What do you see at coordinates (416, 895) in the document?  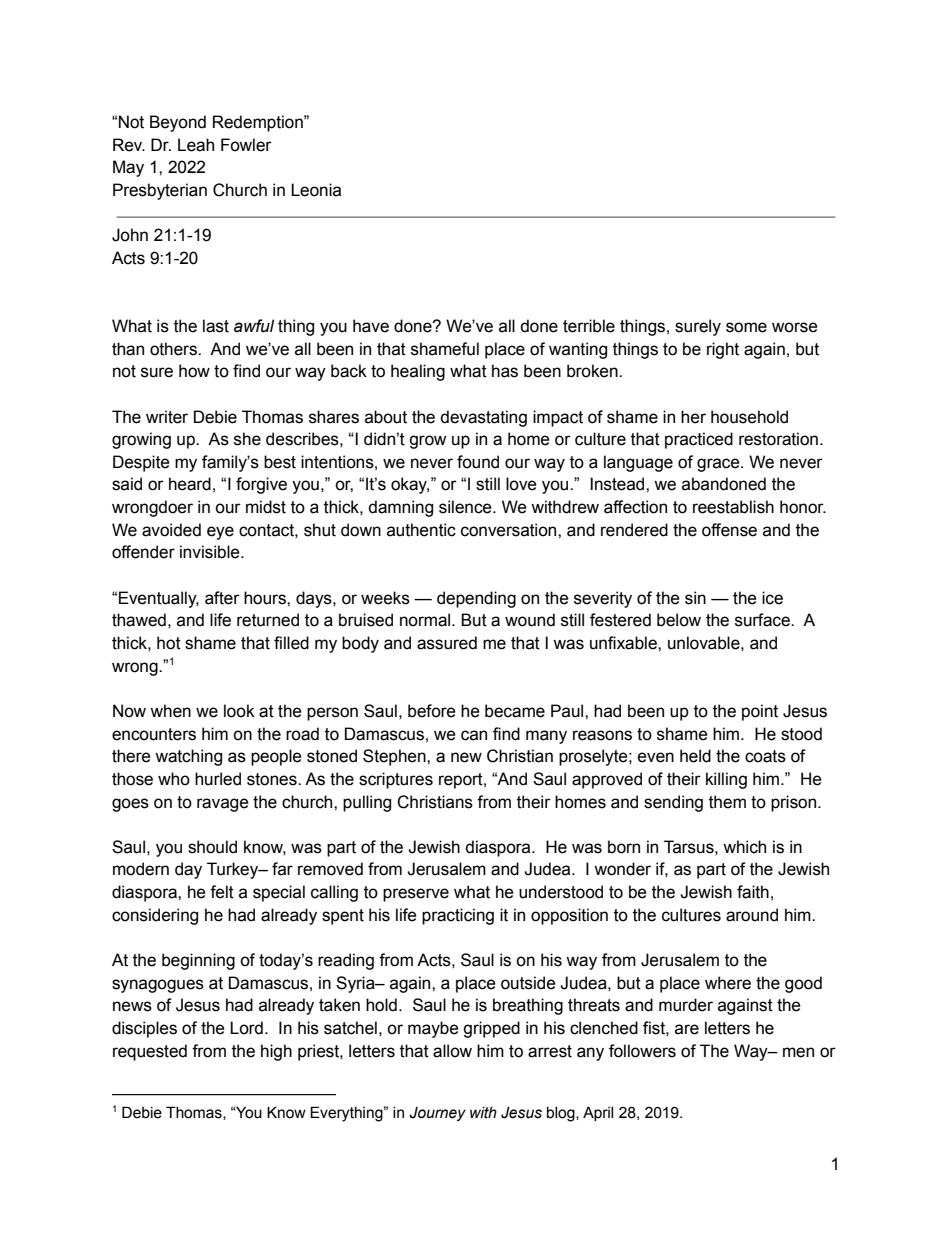 I see `preserve` at bounding box center [416, 895].
